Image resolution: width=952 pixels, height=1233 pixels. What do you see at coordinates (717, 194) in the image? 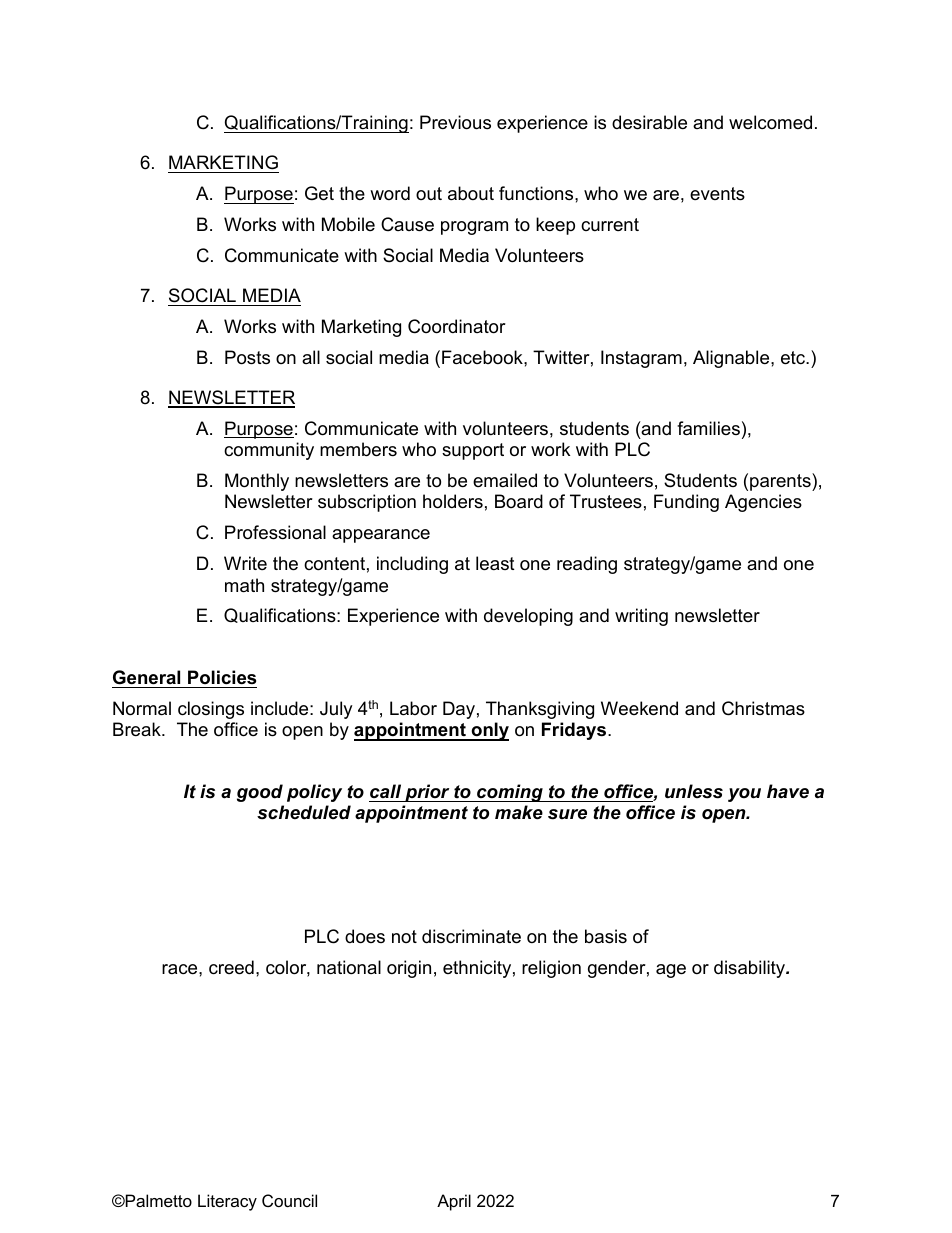
I see `events` at bounding box center [717, 194].
